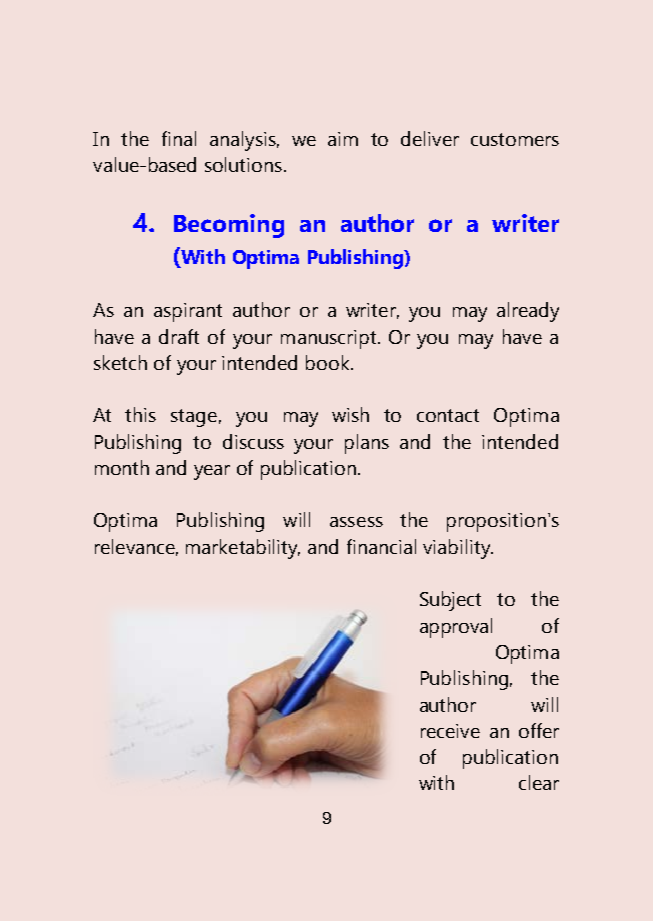 The height and width of the image is (921, 653). What do you see at coordinates (515, 139) in the image?
I see `customers` at bounding box center [515, 139].
